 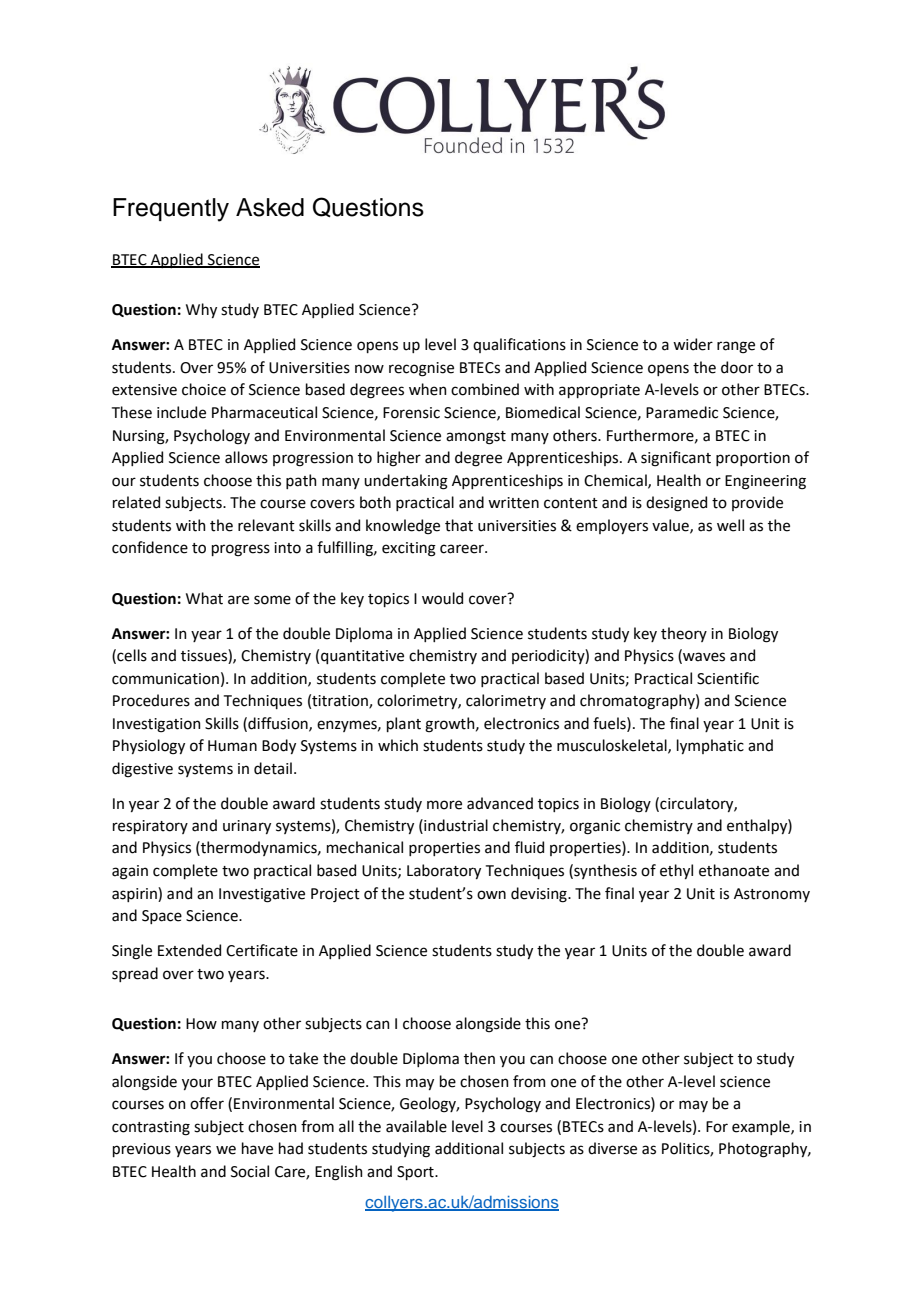 I want to click on wider, so click(x=693, y=344).
